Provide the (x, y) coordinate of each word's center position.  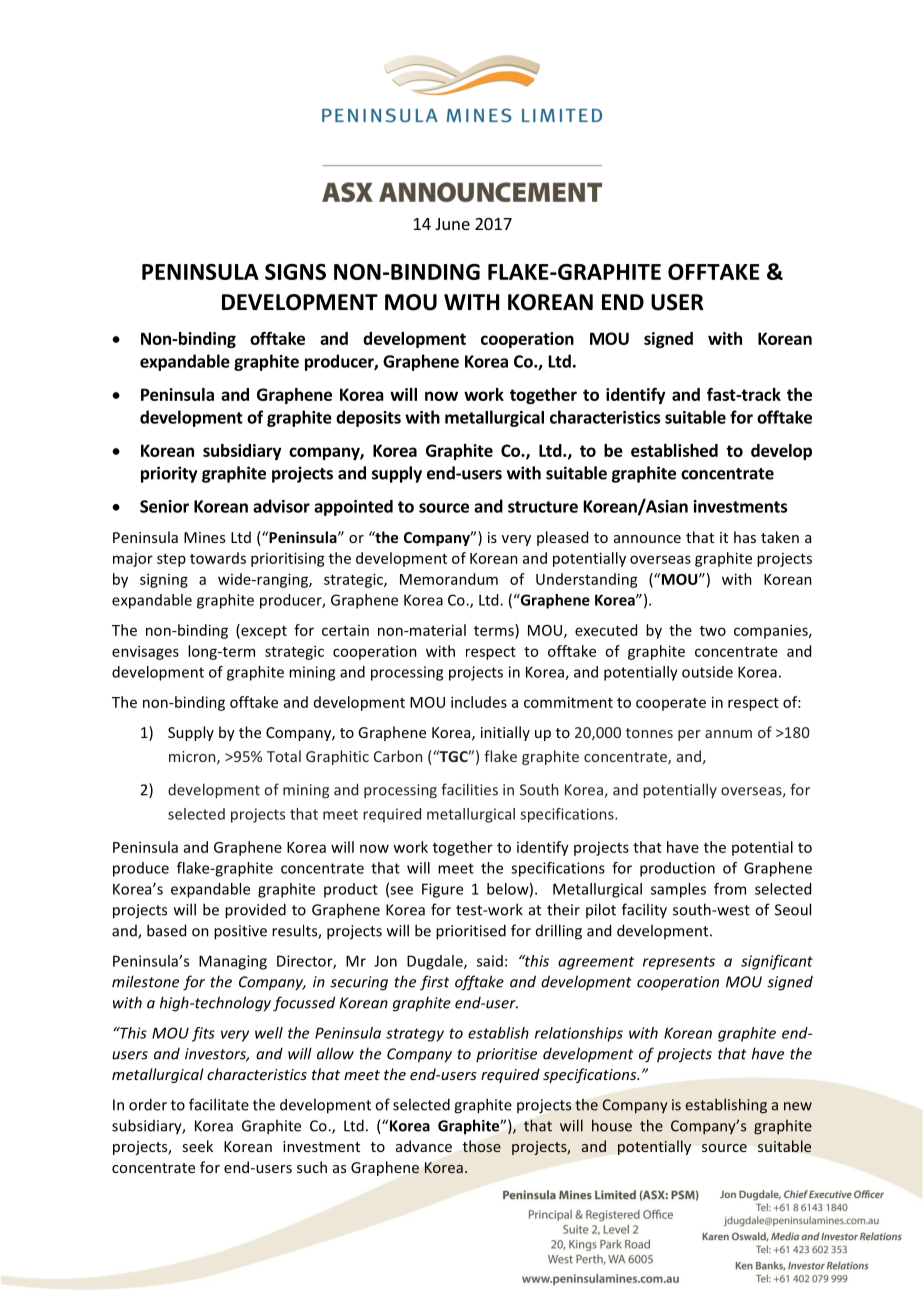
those (482, 1146)
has (745, 537)
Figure (442, 890)
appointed (353, 508)
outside (707, 672)
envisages (145, 652)
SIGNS (295, 272)
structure (543, 507)
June (452, 224)
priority (169, 474)
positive (240, 932)
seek (197, 1146)
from (730, 889)
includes (479, 702)
